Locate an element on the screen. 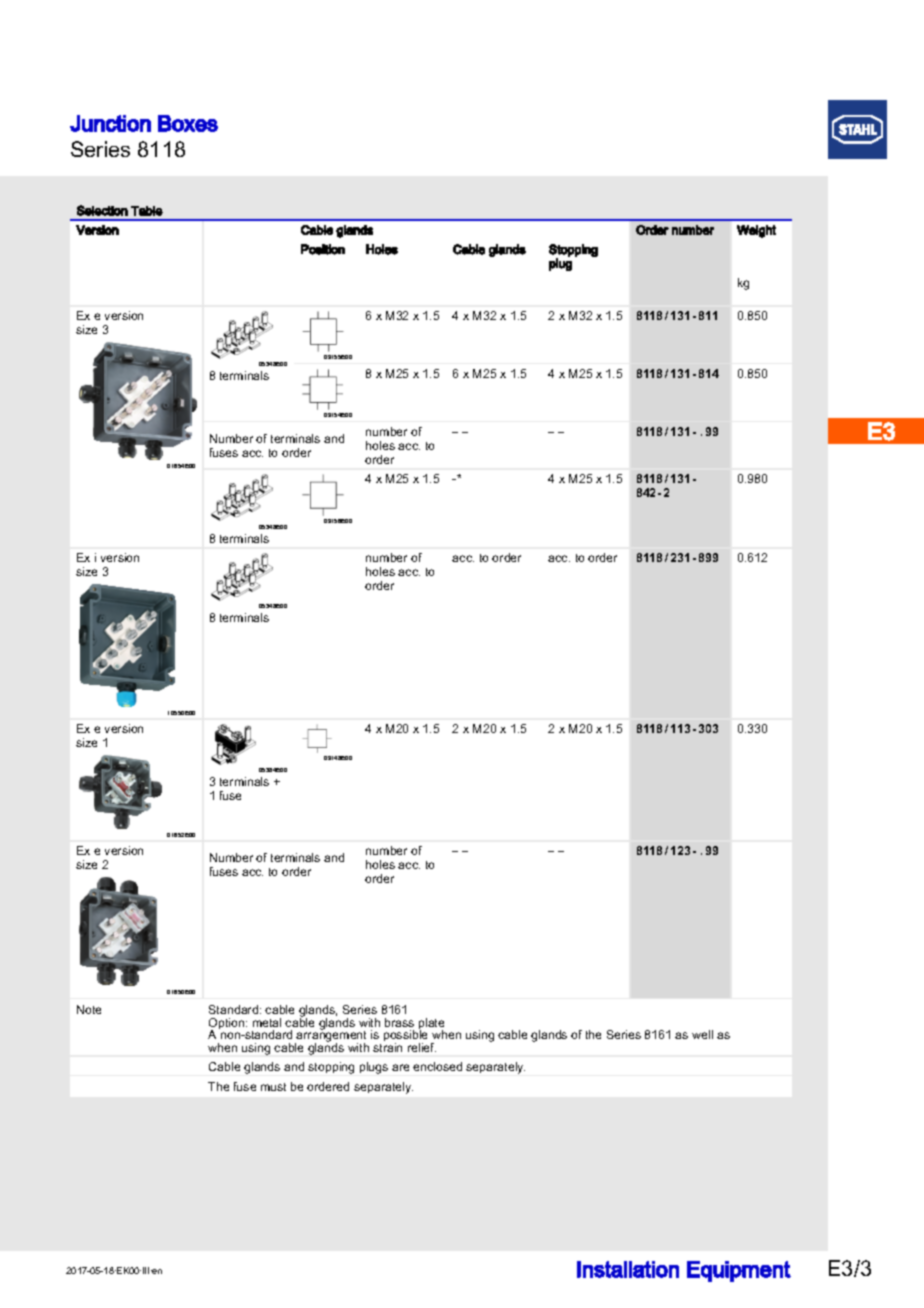  Position is located at coordinates (323, 249).
